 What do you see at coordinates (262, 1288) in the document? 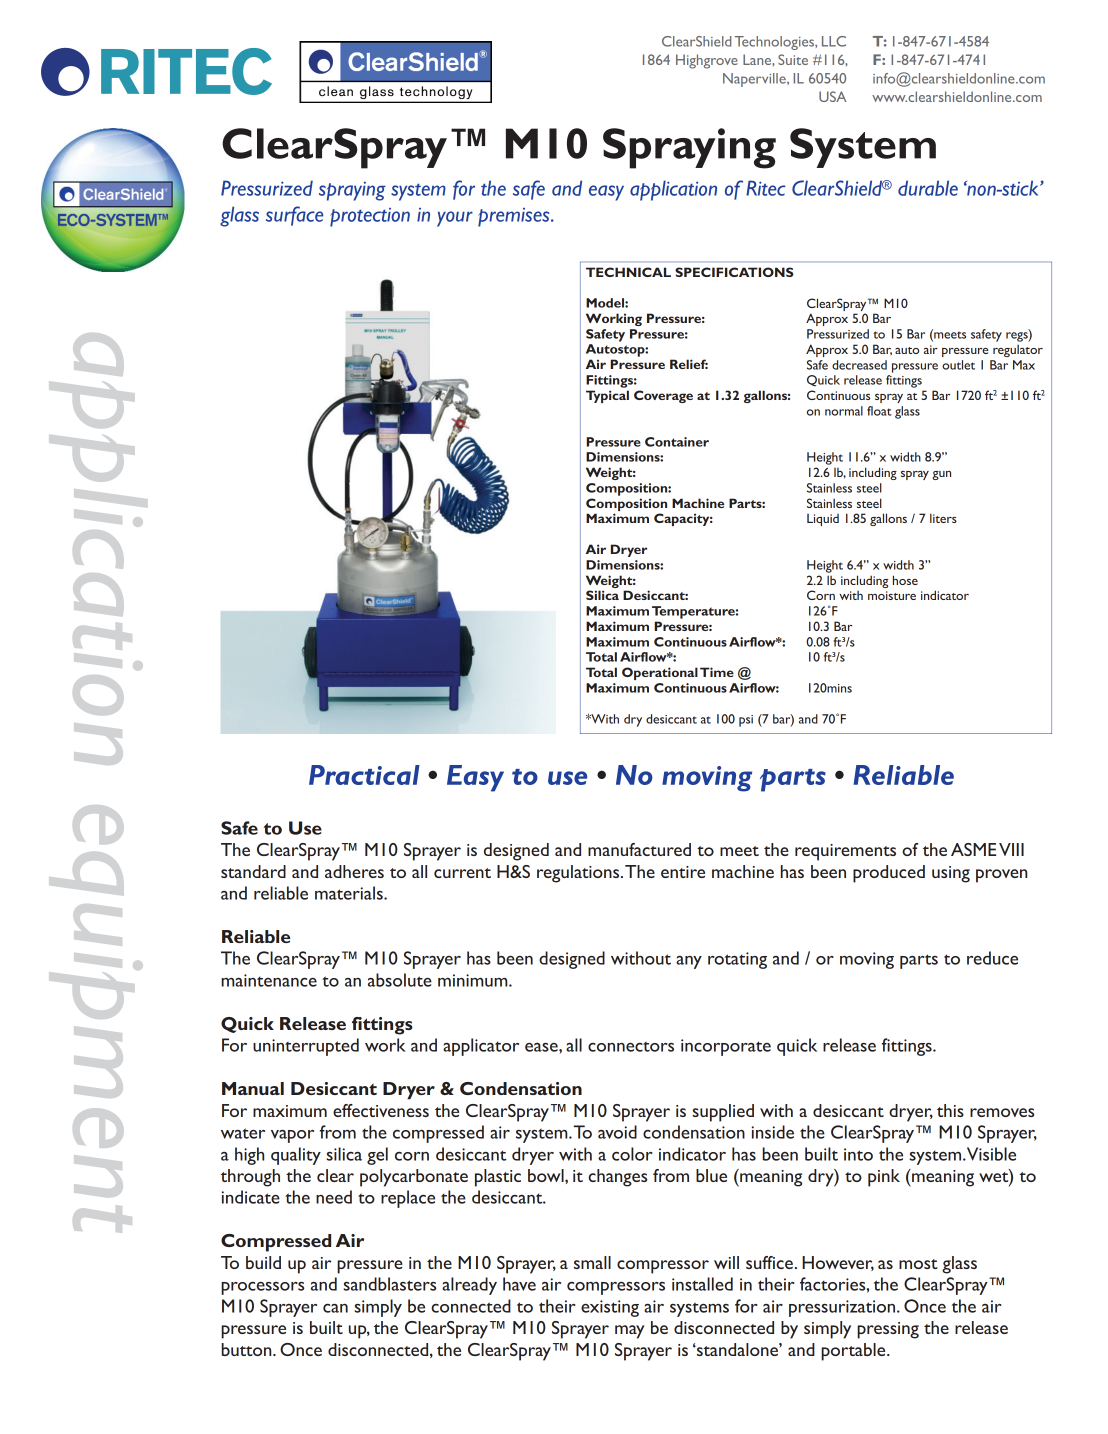
I see `processors` at bounding box center [262, 1288].
